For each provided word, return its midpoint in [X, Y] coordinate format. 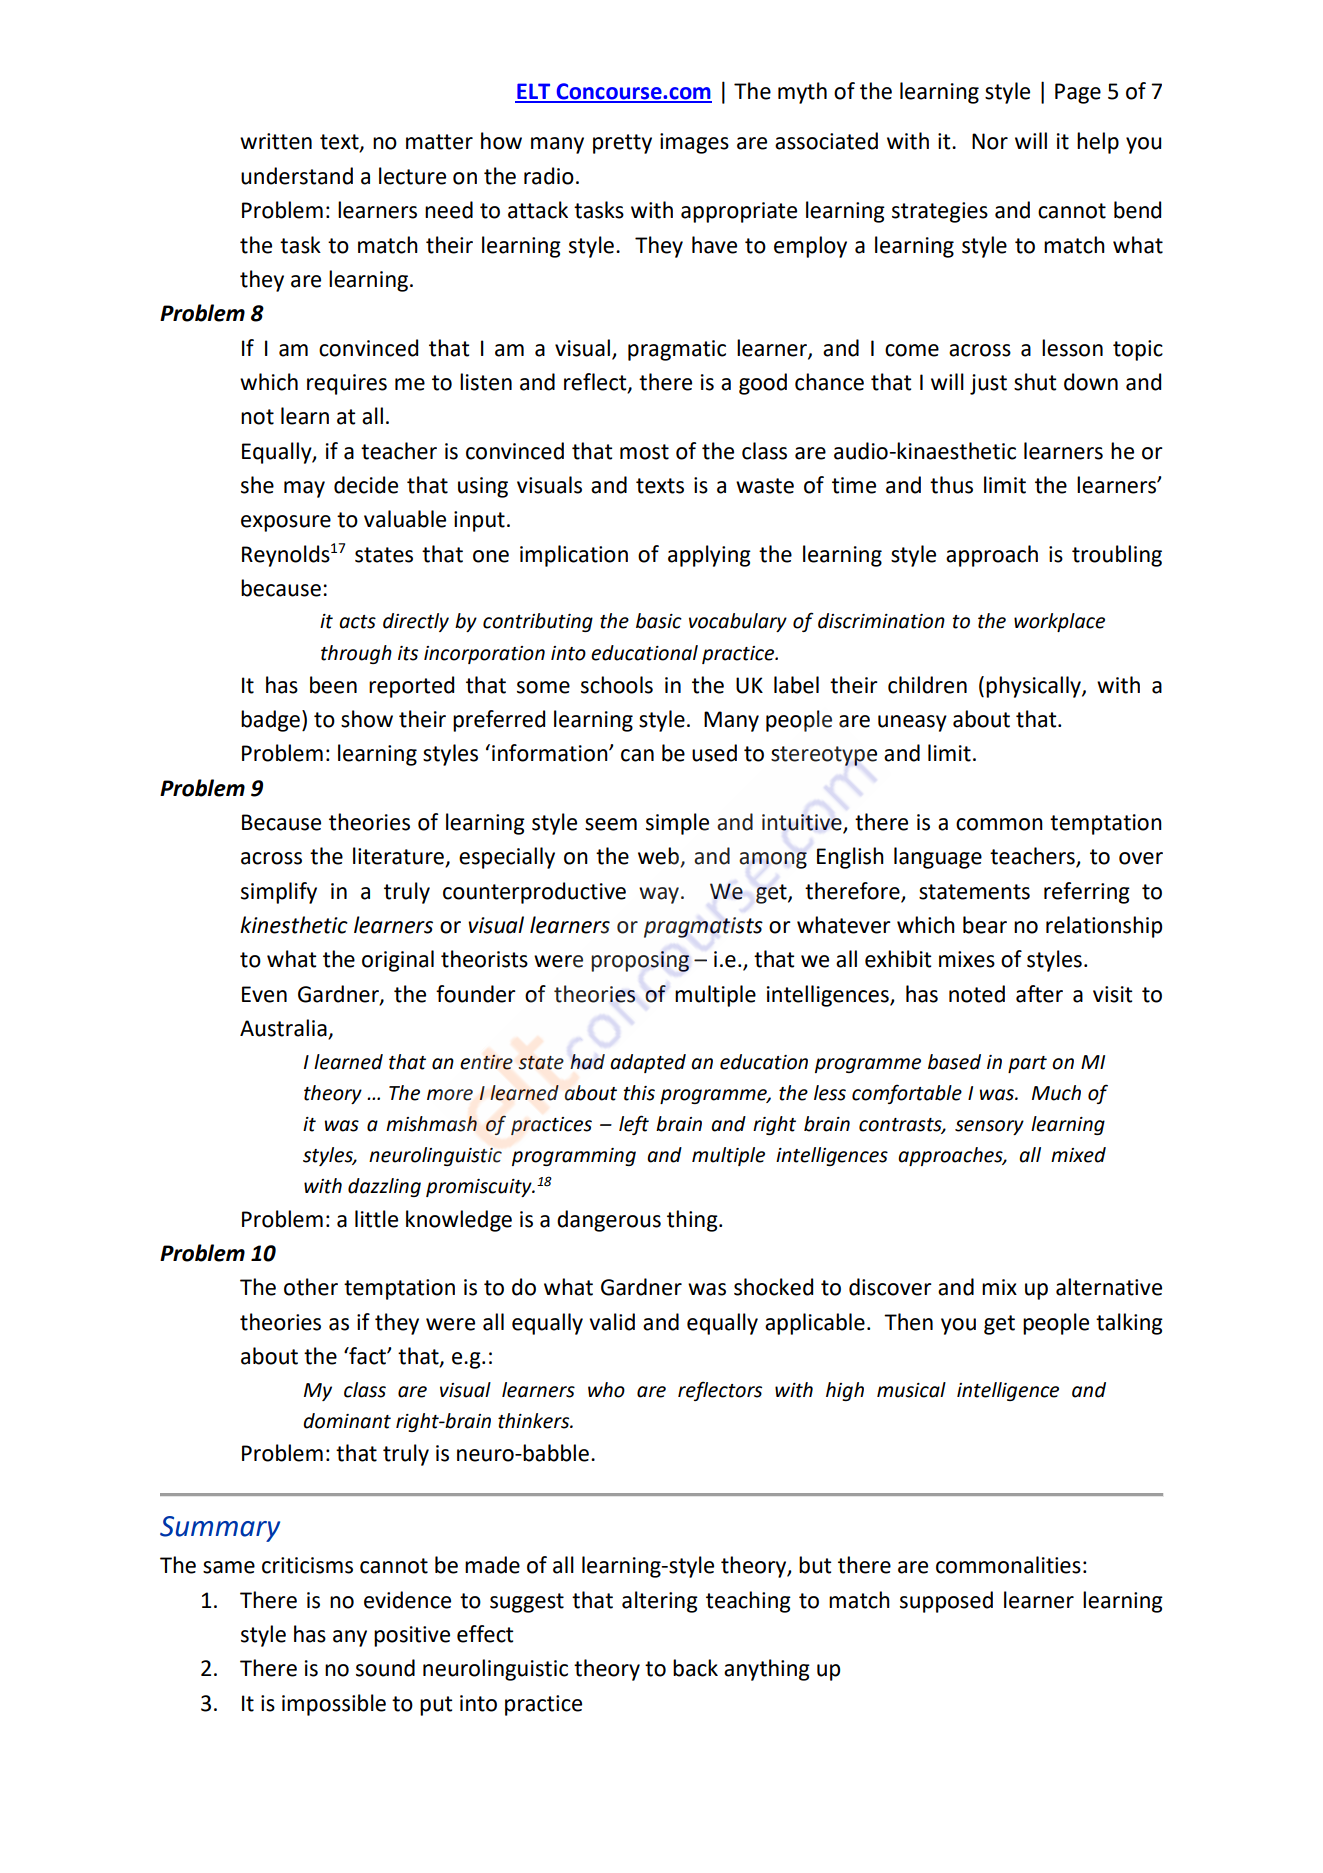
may [304, 489]
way [659, 895]
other [311, 1287]
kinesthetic [294, 925]
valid [612, 1322]
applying [709, 556]
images [694, 143]
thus [951, 485]
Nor [990, 141]
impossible [334, 1705]
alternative [1109, 1287]
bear [985, 925]
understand [297, 176]
